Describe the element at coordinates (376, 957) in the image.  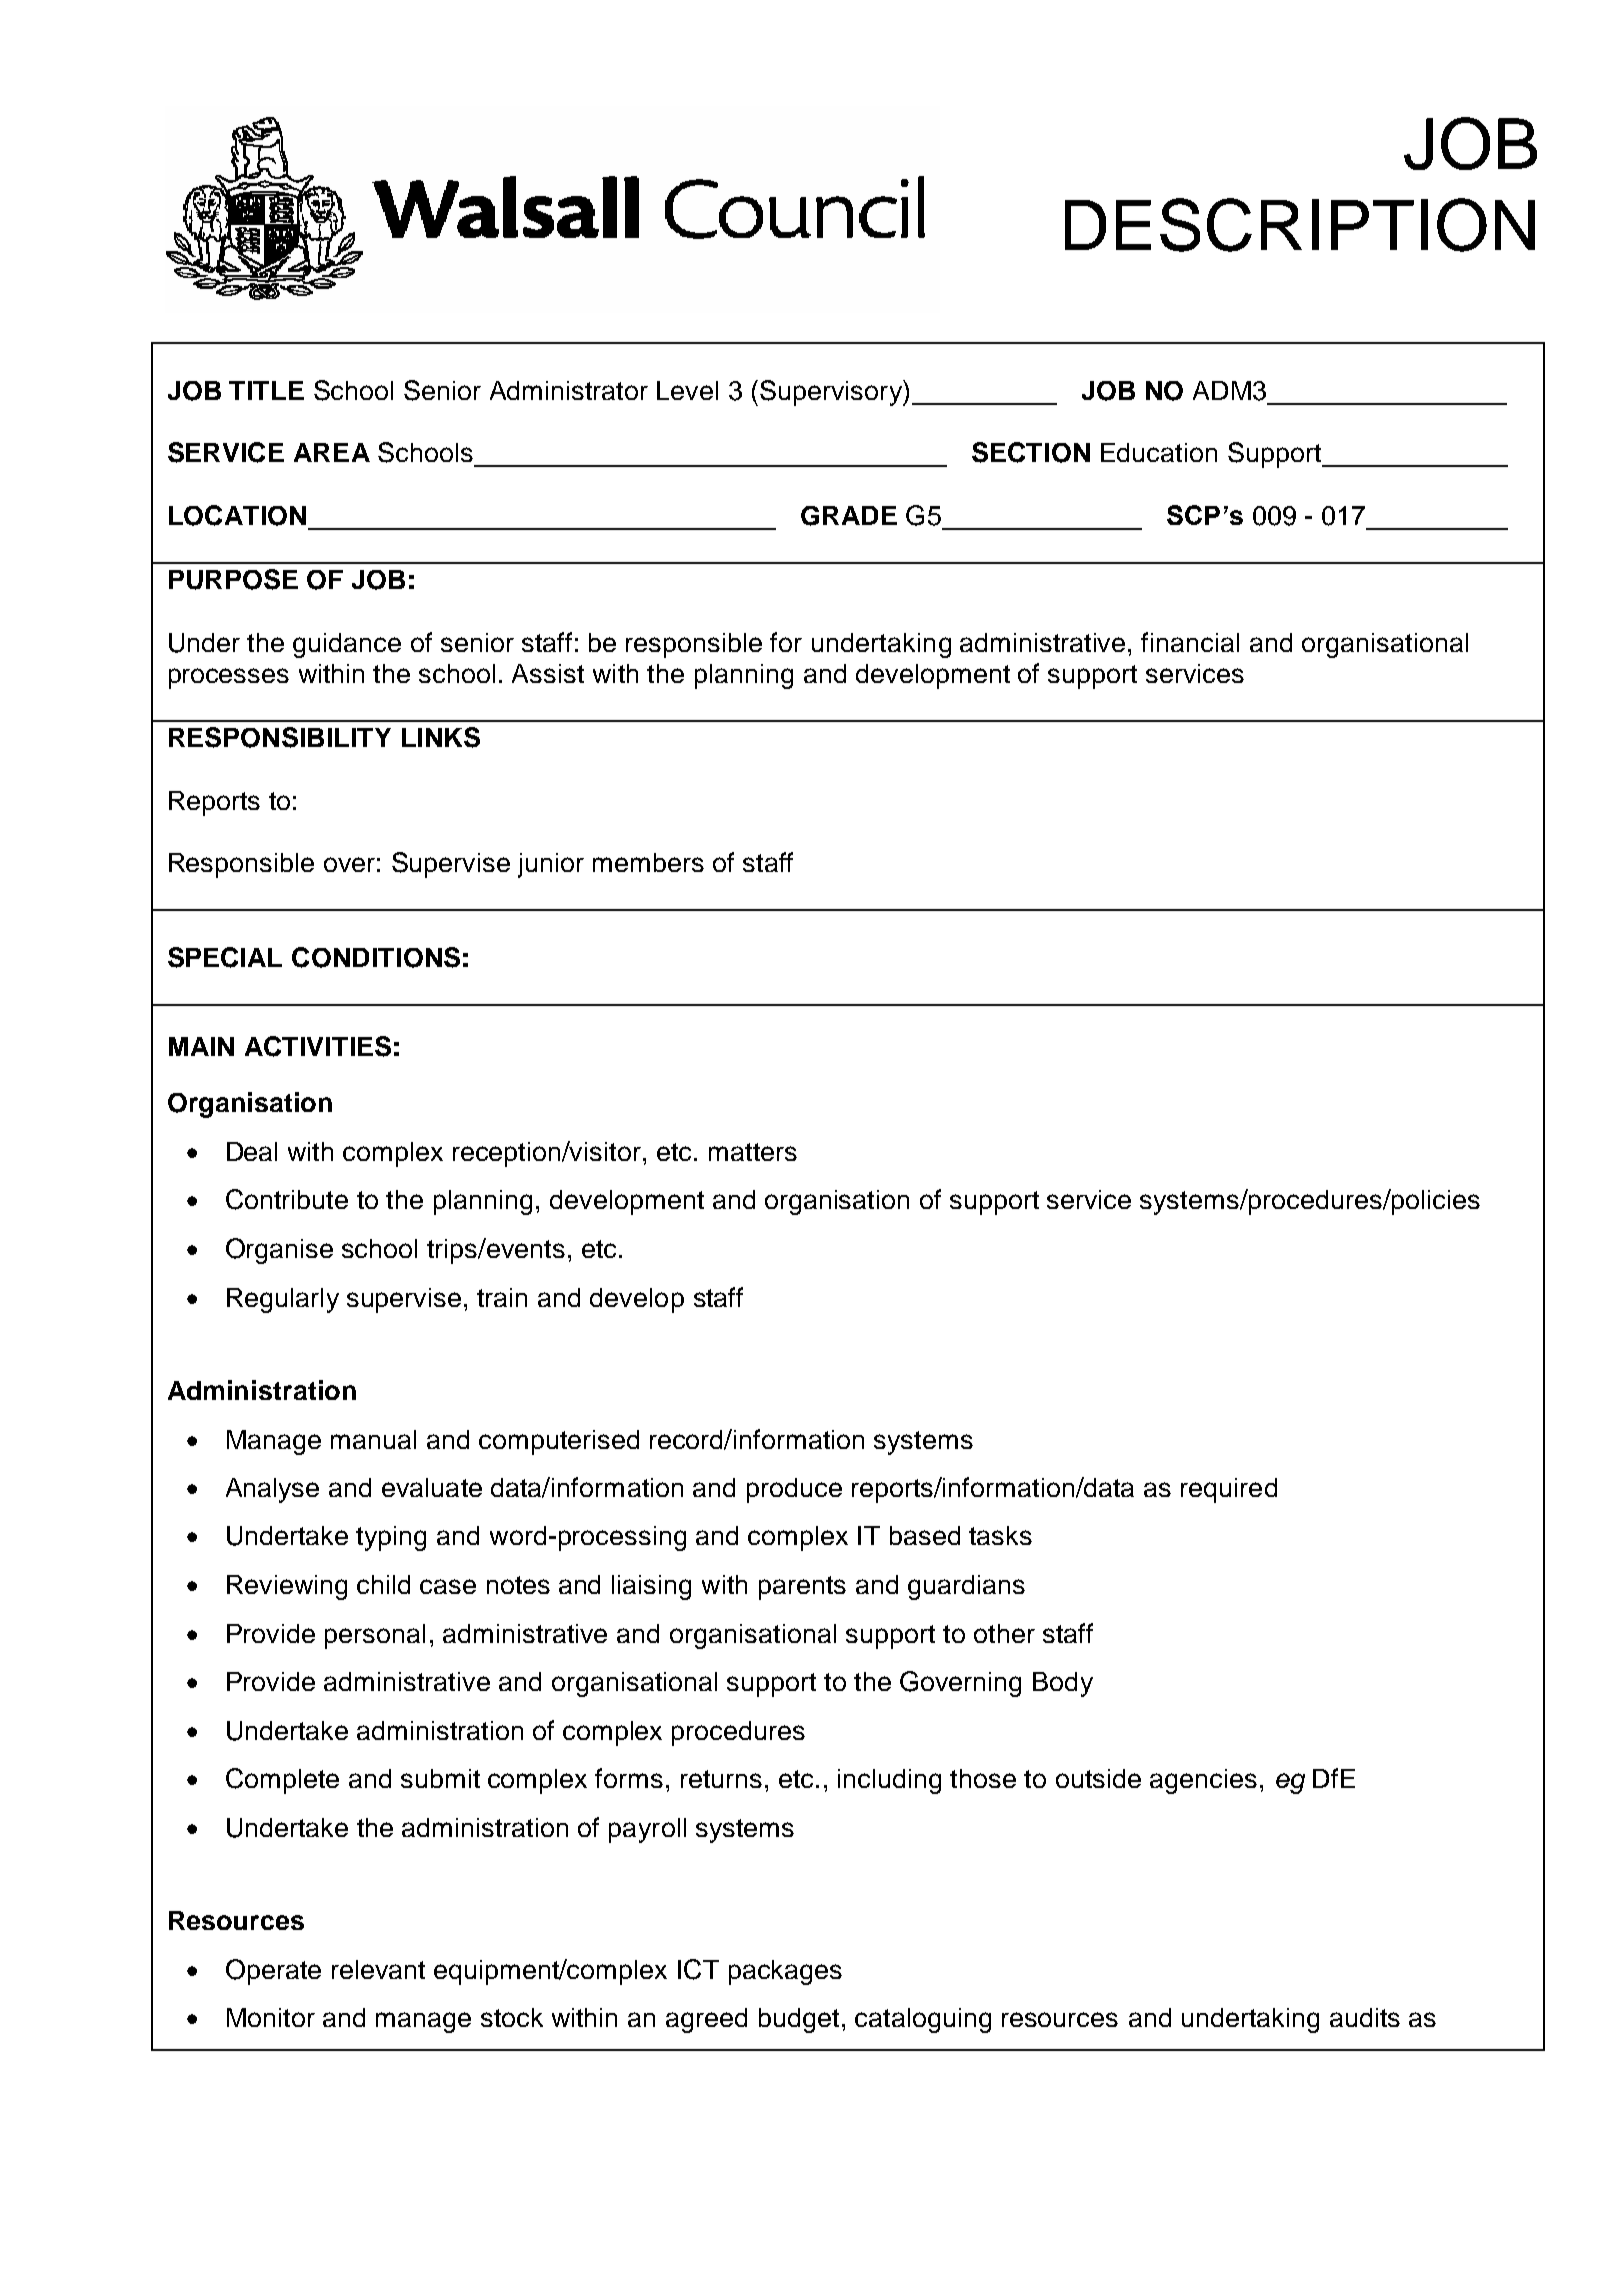
I see `CONDITIONS` at that location.
